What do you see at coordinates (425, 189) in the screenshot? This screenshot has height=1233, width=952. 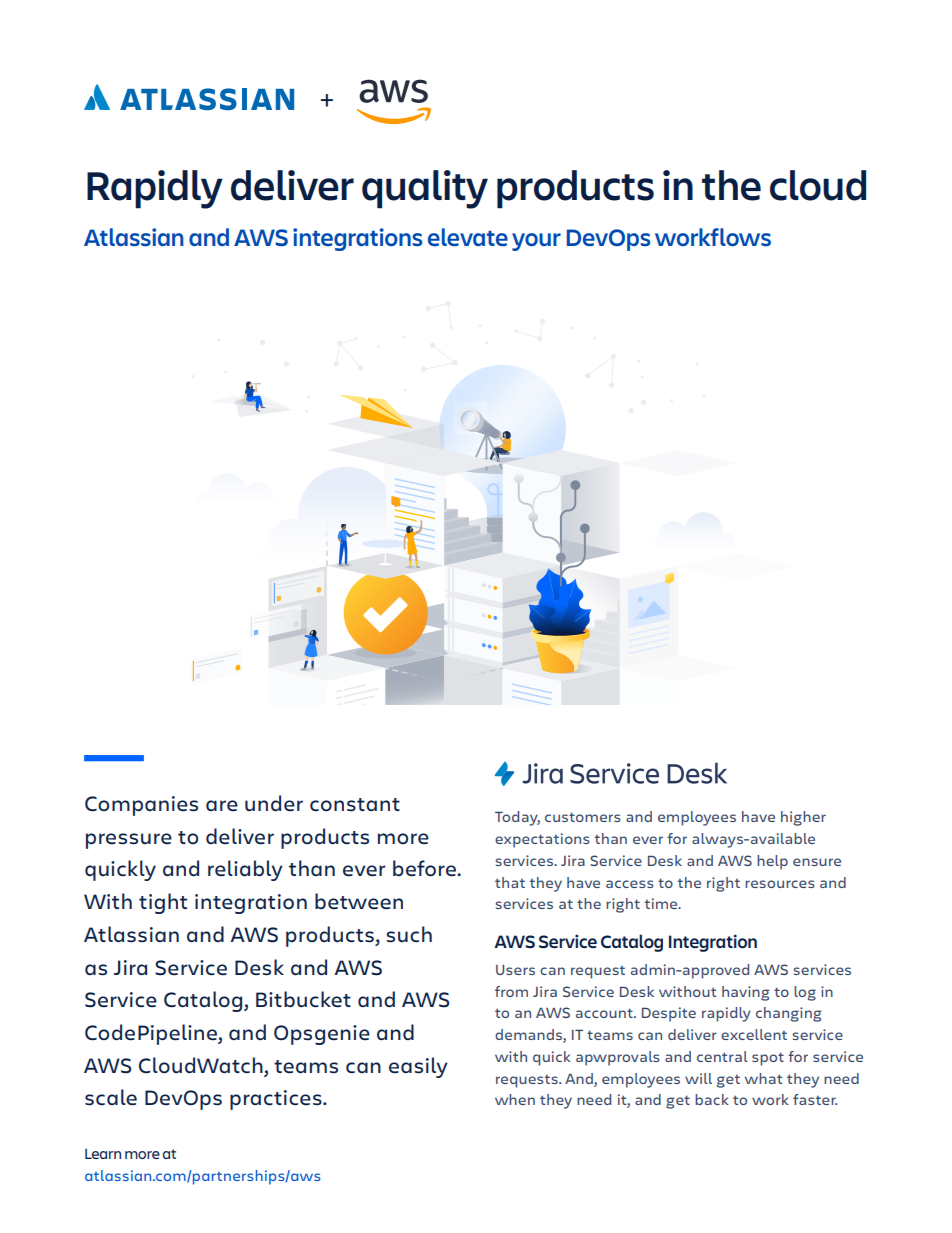 I see `quality` at bounding box center [425, 189].
